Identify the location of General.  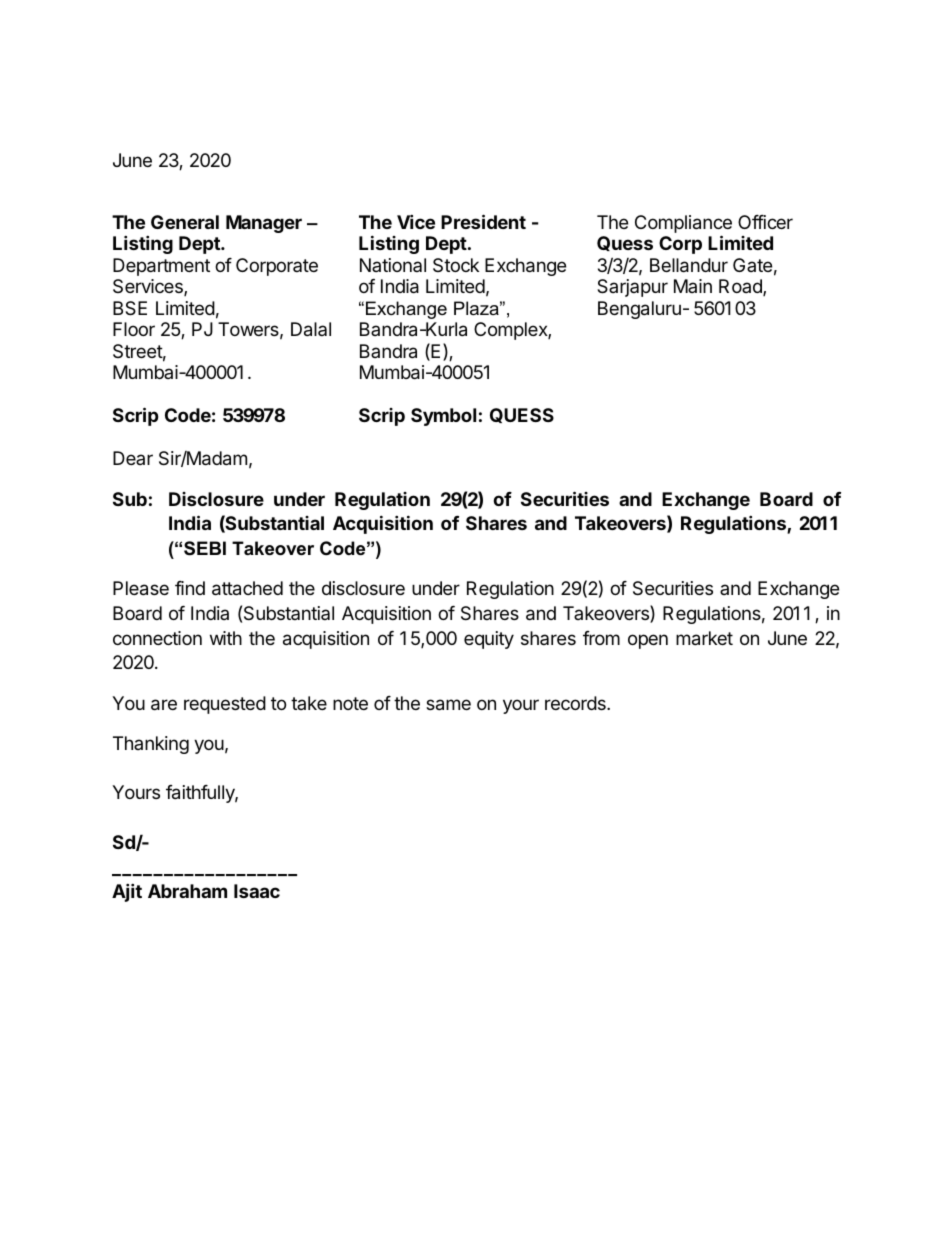
(185, 222).
